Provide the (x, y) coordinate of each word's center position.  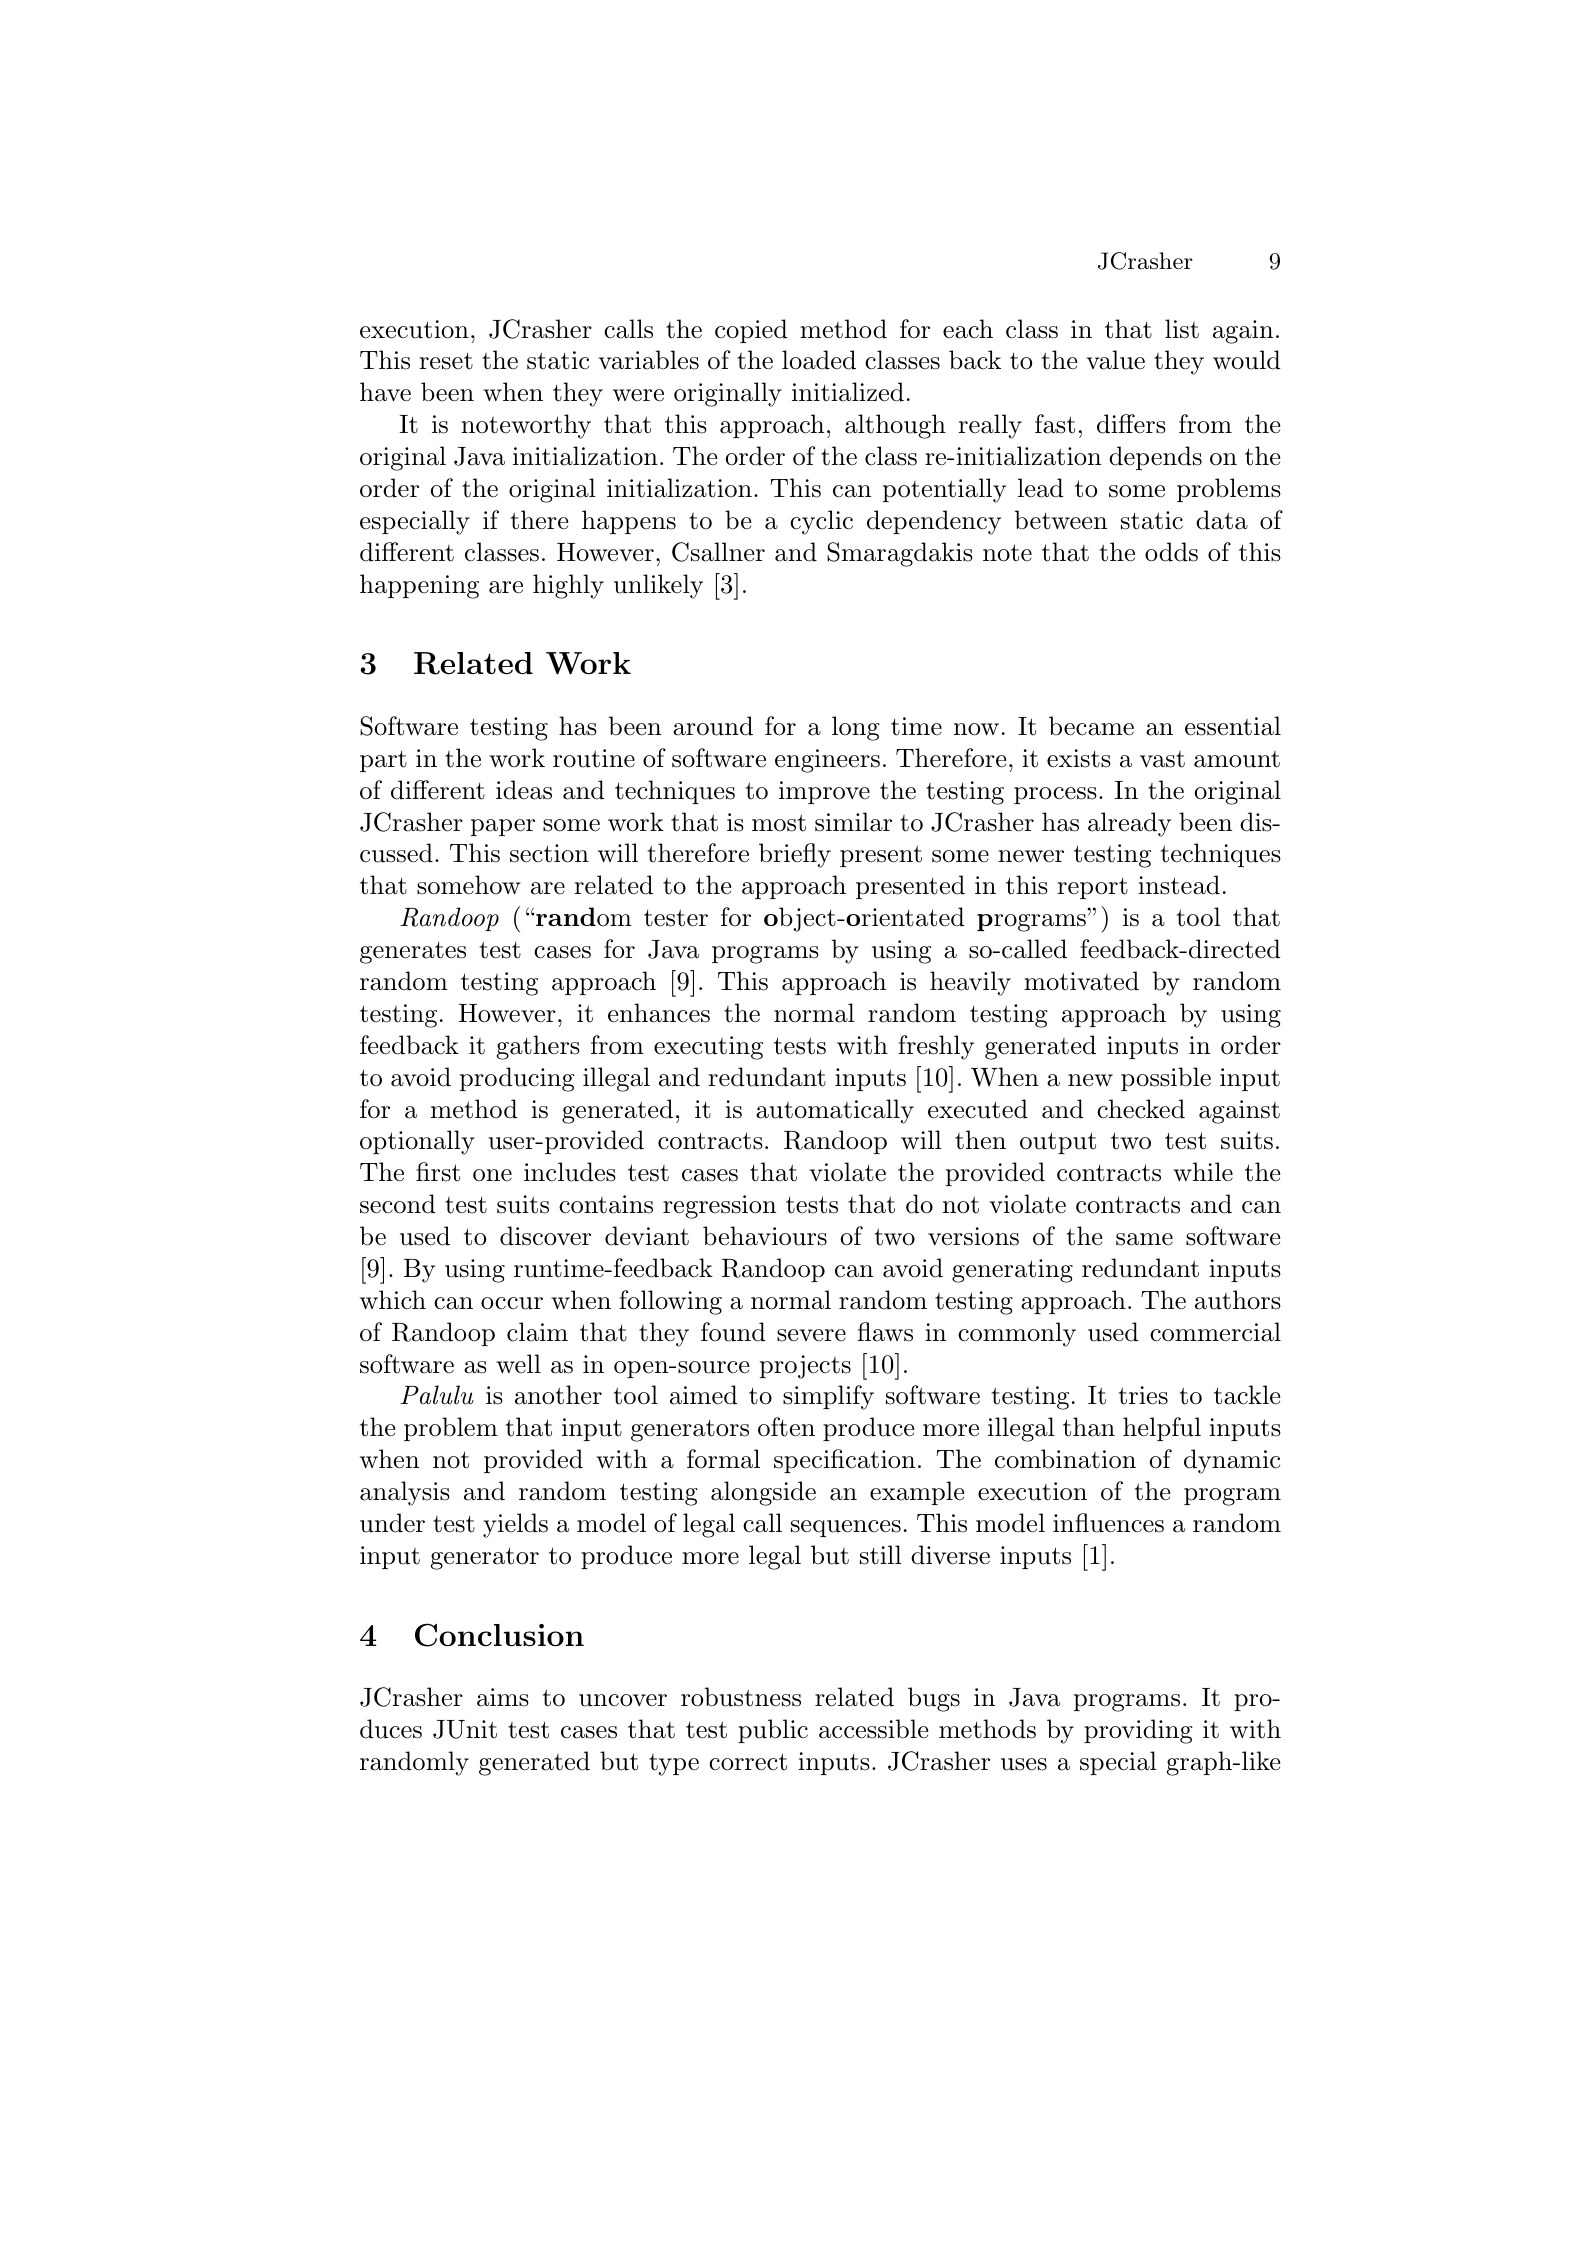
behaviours (765, 1236)
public (773, 1731)
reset (446, 361)
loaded (819, 360)
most (779, 823)
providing (1138, 1731)
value (1115, 360)
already (1129, 824)
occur (512, 1303)
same (1144, 1239)
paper (503, 827)
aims (503, 1697)
